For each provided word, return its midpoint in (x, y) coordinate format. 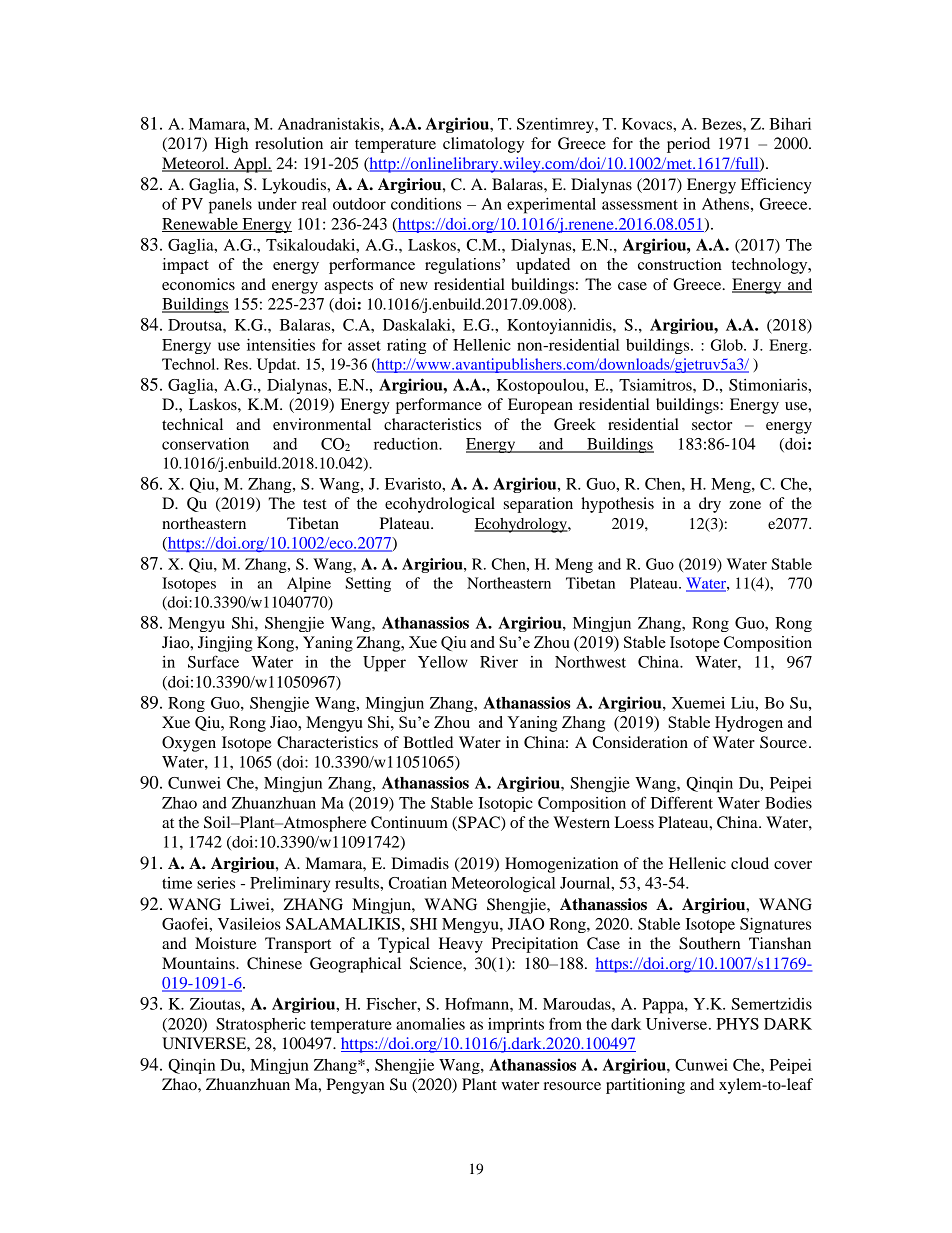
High (231, 145)
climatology (483, 145)
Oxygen (189, 744)
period (688, 145)
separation (538, 505)
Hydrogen (749, 724)
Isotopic (505, 804)
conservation (205, 444)
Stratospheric (261, 1025)
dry (710, 505)
